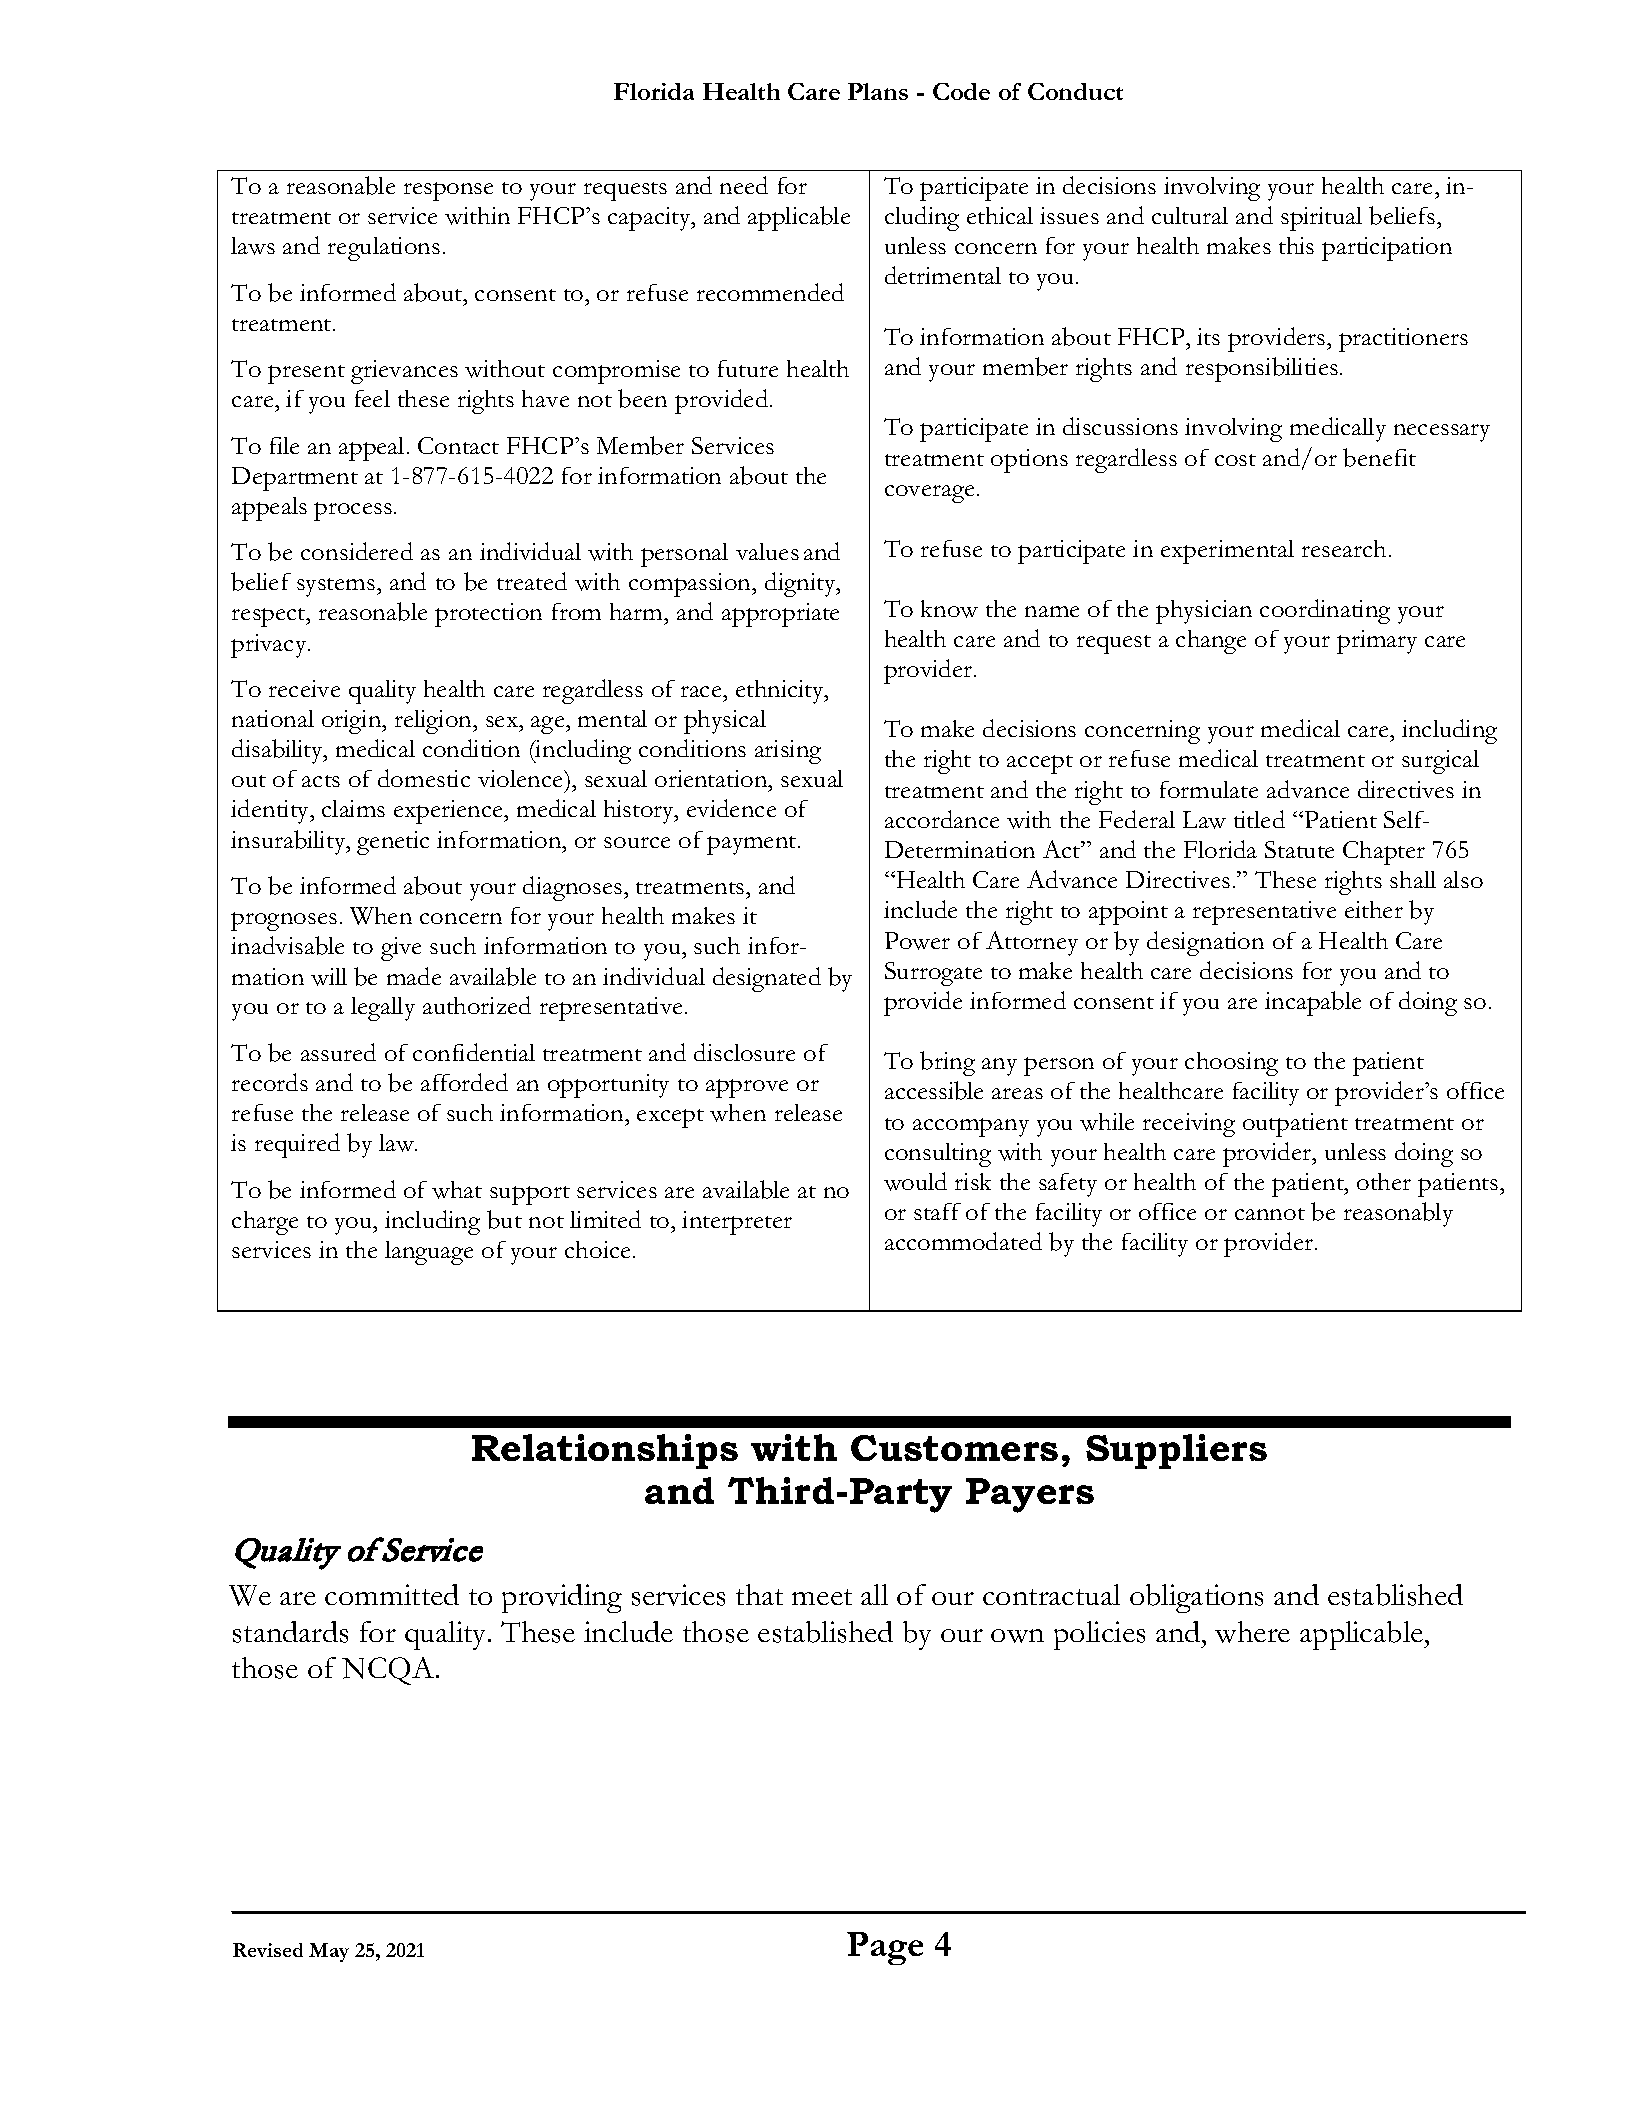  What do you see at coordinates (1270, 1214) in the page?
I see `cannot` at bounding box center [1270, 1214].
